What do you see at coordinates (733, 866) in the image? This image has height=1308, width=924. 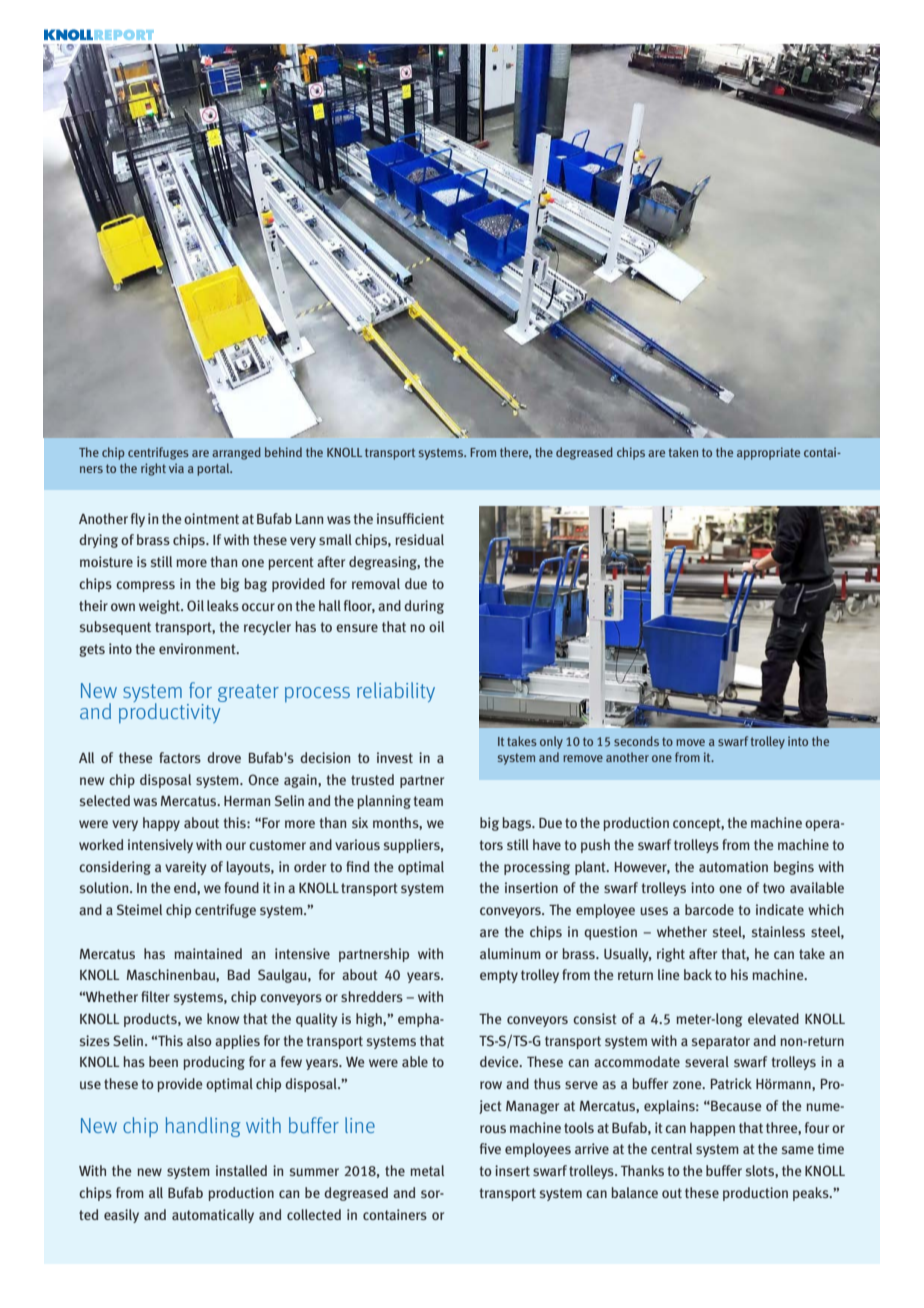 I see `automation` at bounding box center [733, 866].
